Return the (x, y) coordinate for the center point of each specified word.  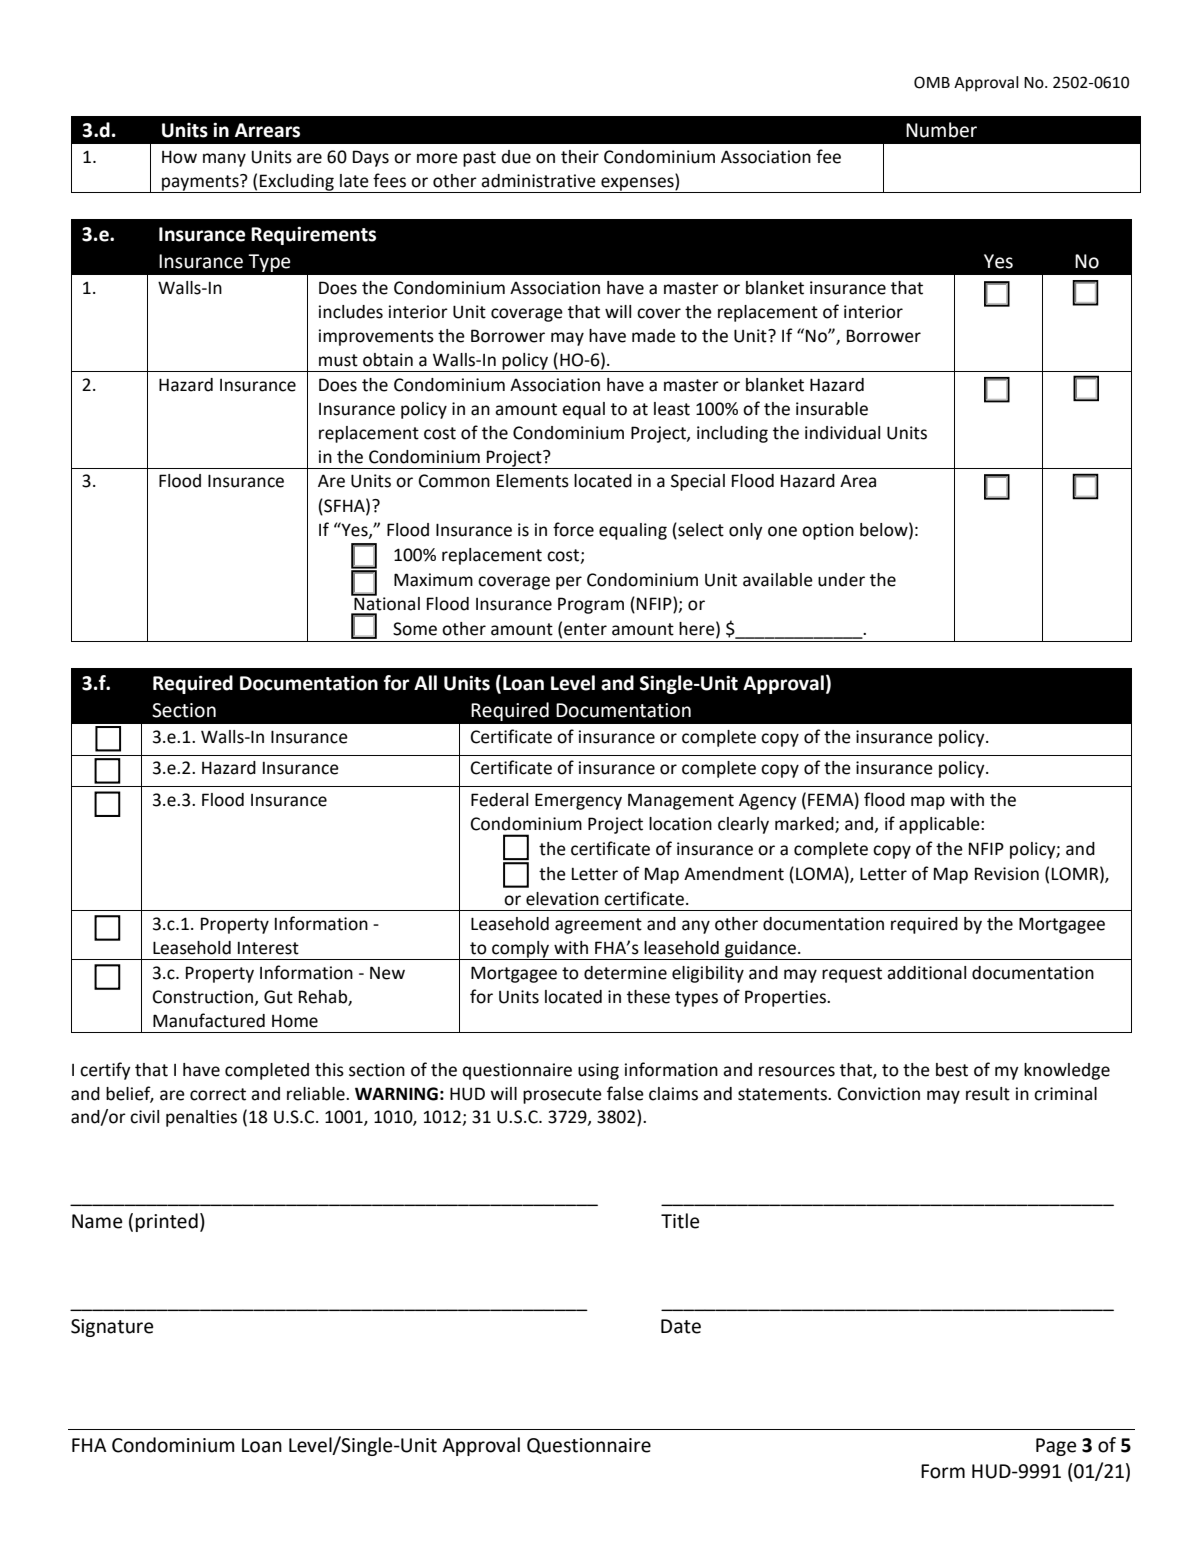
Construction (203, 997)
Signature (112, 1328)
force (573, 529)
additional (926, 973)
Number (941, 130)
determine (625, 973)
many (224, 160)
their (580, 157)
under (841, 580)
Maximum (433, 580)
